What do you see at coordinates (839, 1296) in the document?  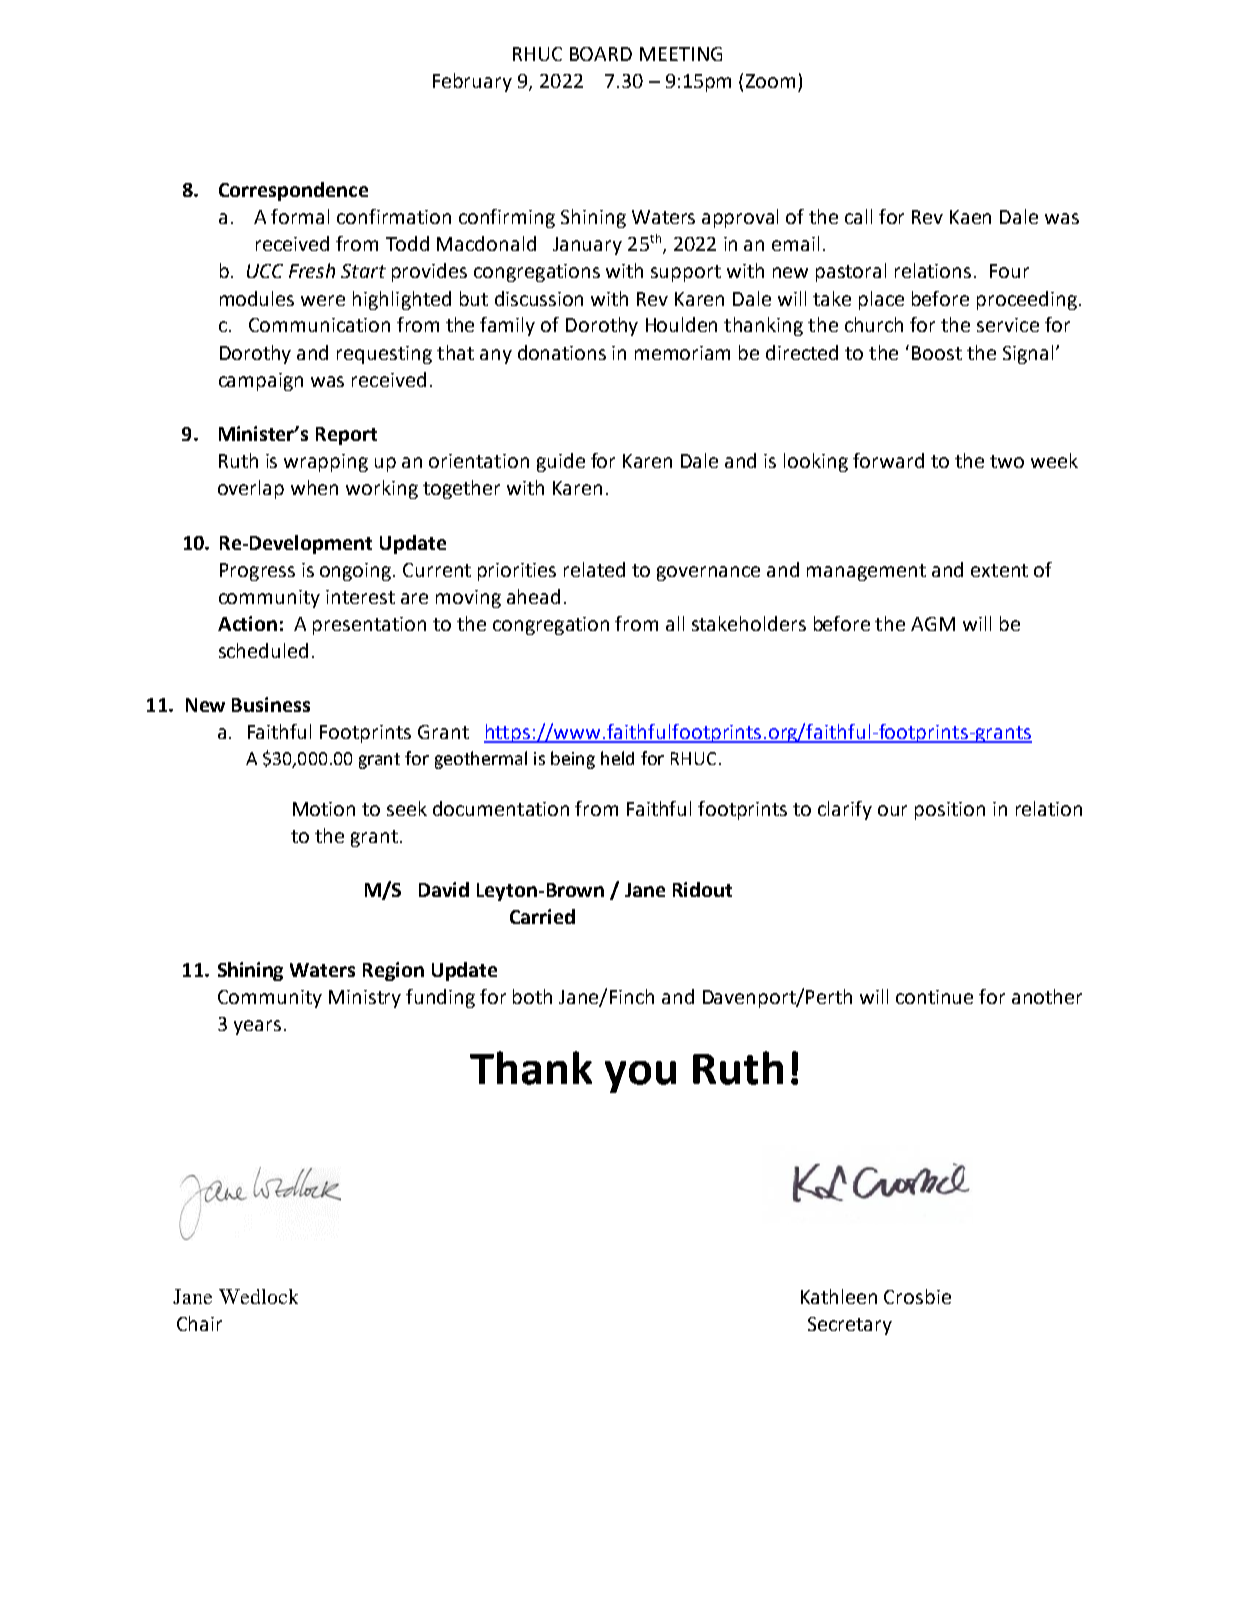 I see `Kathleen` at bounding box center [839, 1296].
